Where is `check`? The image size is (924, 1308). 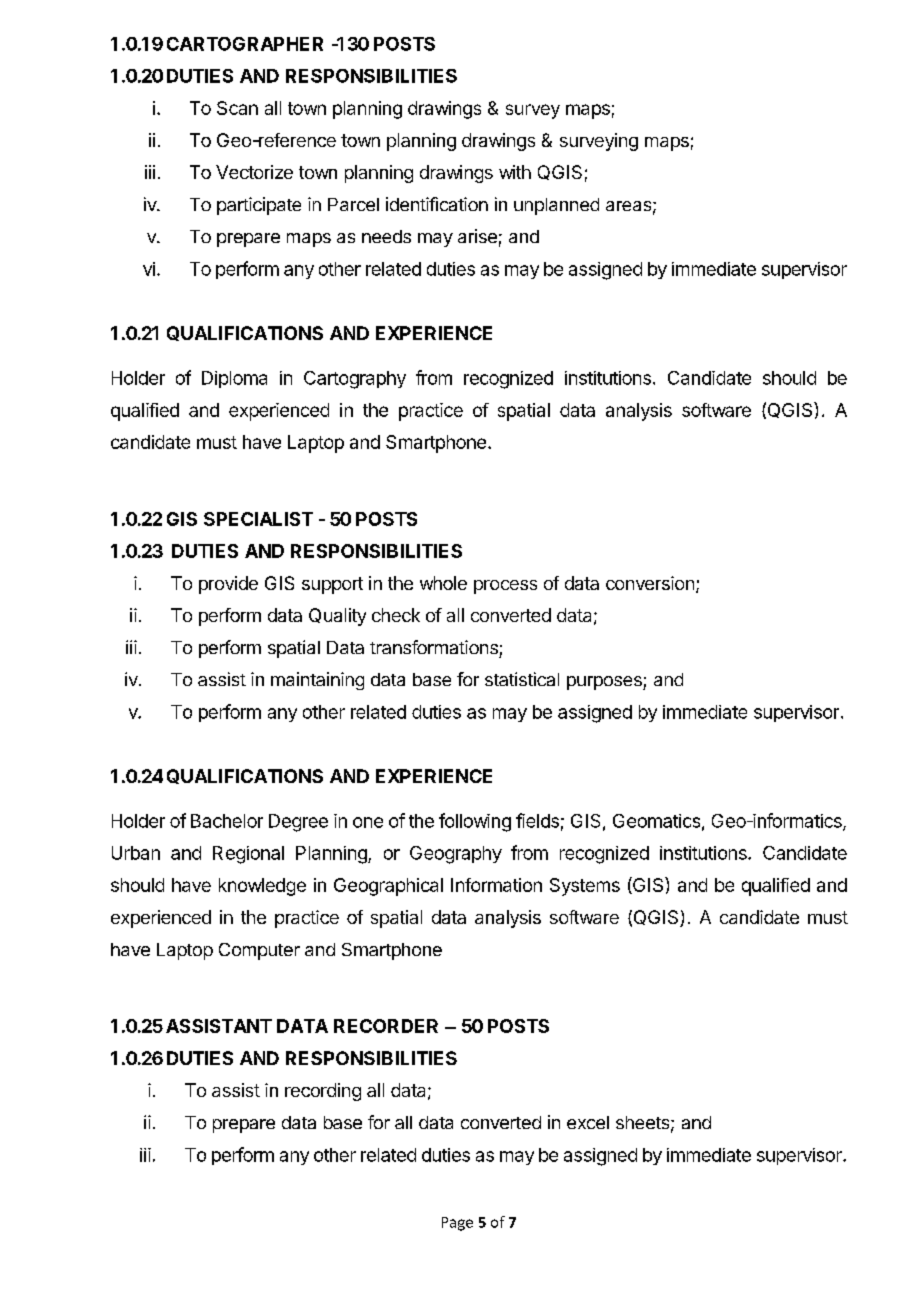 check is located at coordinates (396, 615).
